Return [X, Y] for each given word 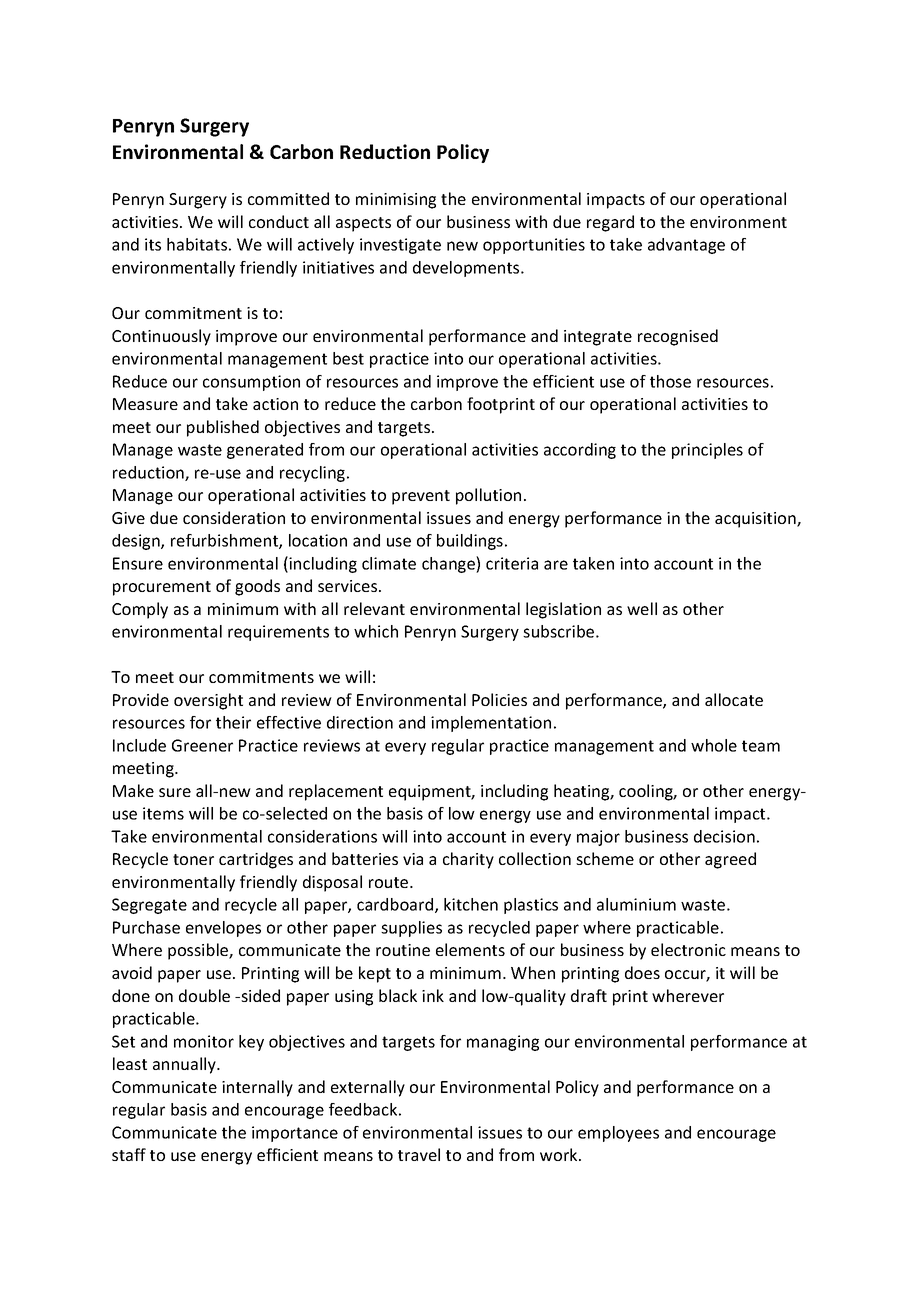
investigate [400, 246]
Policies [499, 699]
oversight [208, 701]
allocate [734, 699]
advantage [686, 246]
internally [257, 1088]
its [153, 244]
